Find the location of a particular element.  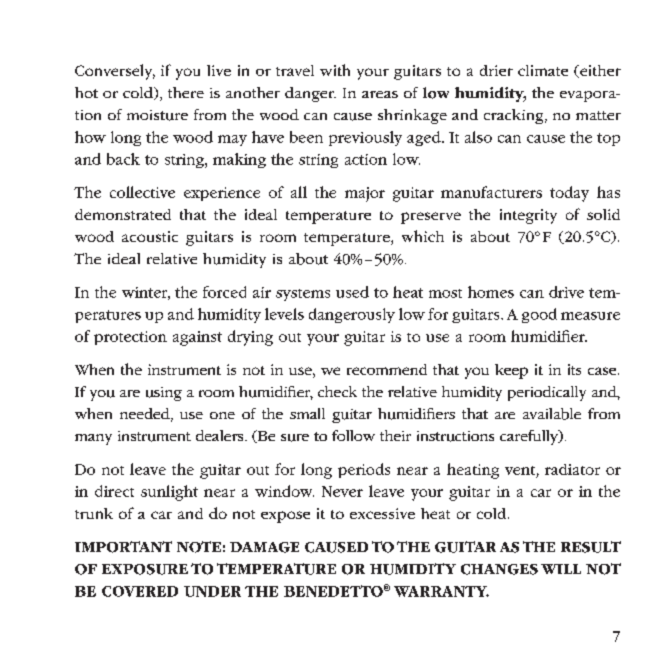

which is located at coordinates (423, 236).
